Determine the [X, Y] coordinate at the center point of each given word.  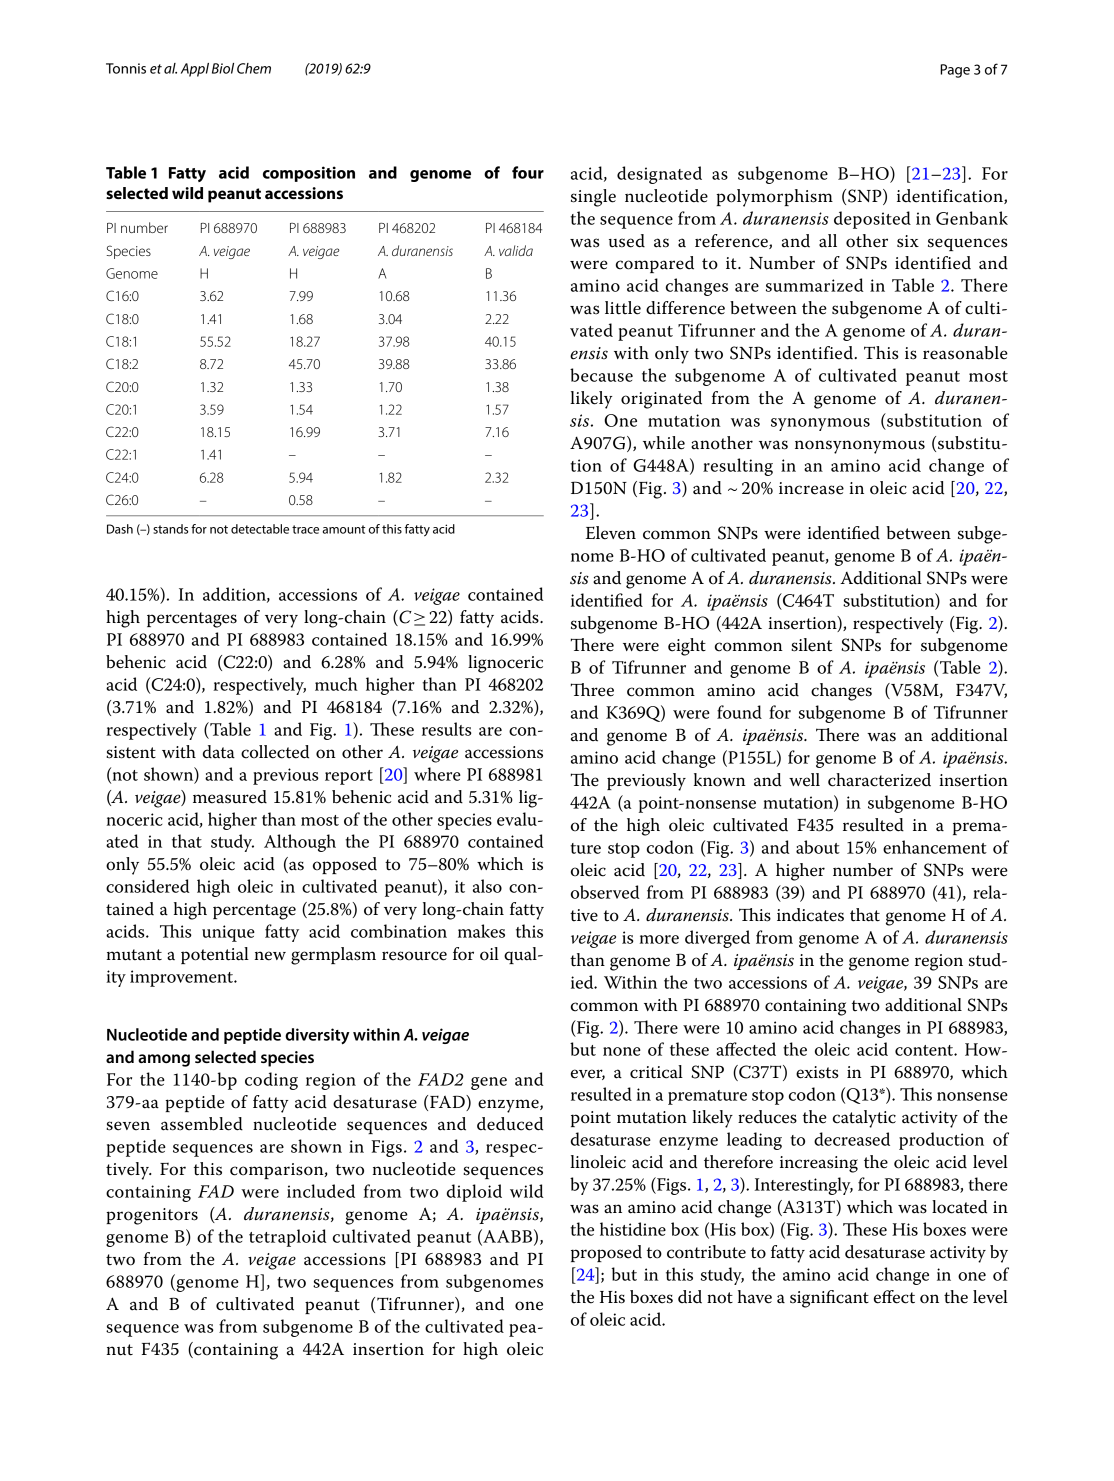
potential [215, 955]
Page [955, 71]
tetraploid [288, 1238]
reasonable [965, 353]
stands [170, 529]
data [219, 752]
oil [489, 954]
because [601, 375]
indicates [810, 915]
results [447, 729]
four [528, 172]
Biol [223, 68]
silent [811, 645]
